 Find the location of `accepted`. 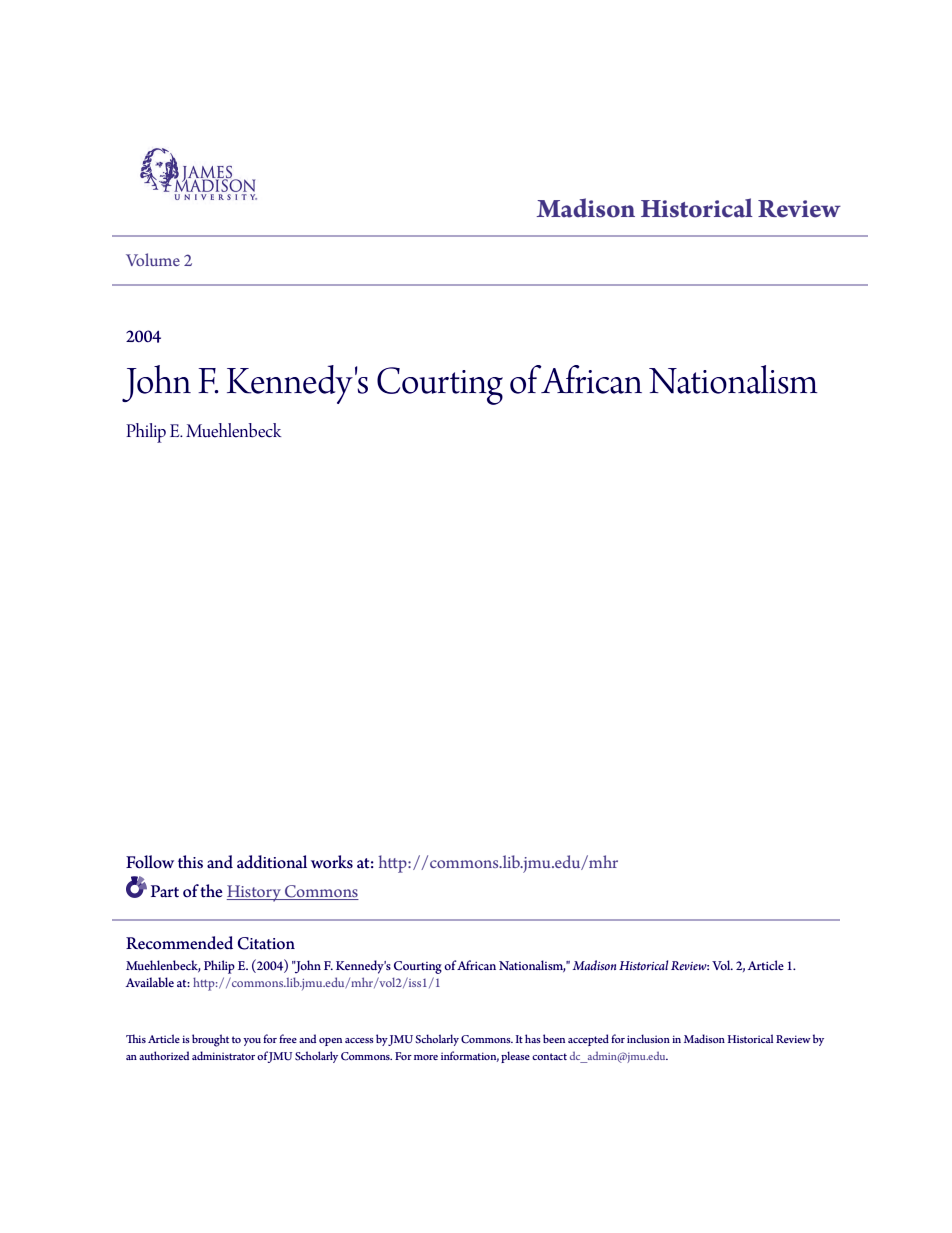

accepted is located at coordinates (588, 1040).
